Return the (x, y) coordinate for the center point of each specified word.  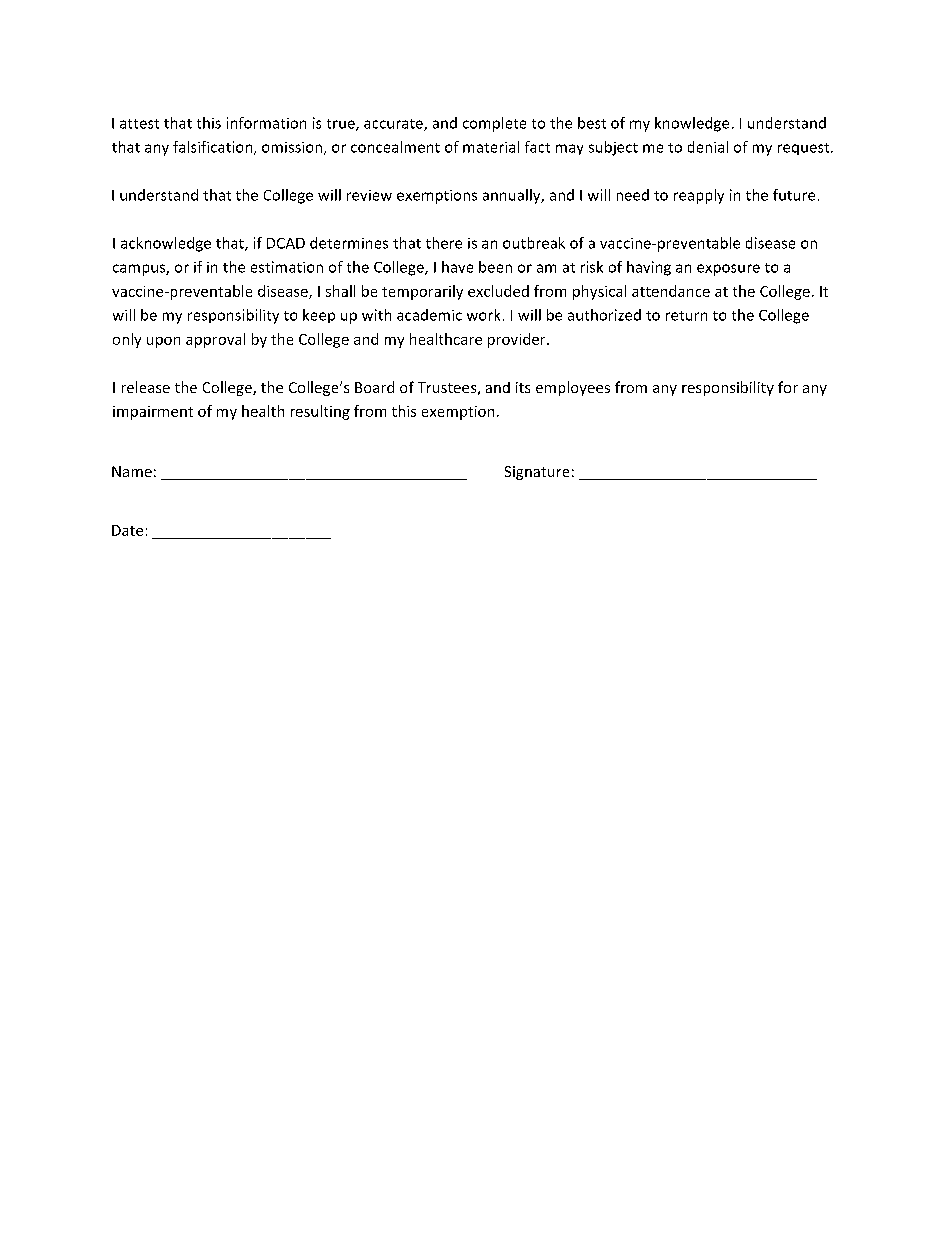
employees (573, 388)
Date (127, 530)
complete (494, 124)
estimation (287, 267)
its (523, 387)
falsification (214, 148)
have (457, 267)
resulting (320, 412)
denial (708, 147)
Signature (537, 473)
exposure (728, 270)
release (146, 387)
